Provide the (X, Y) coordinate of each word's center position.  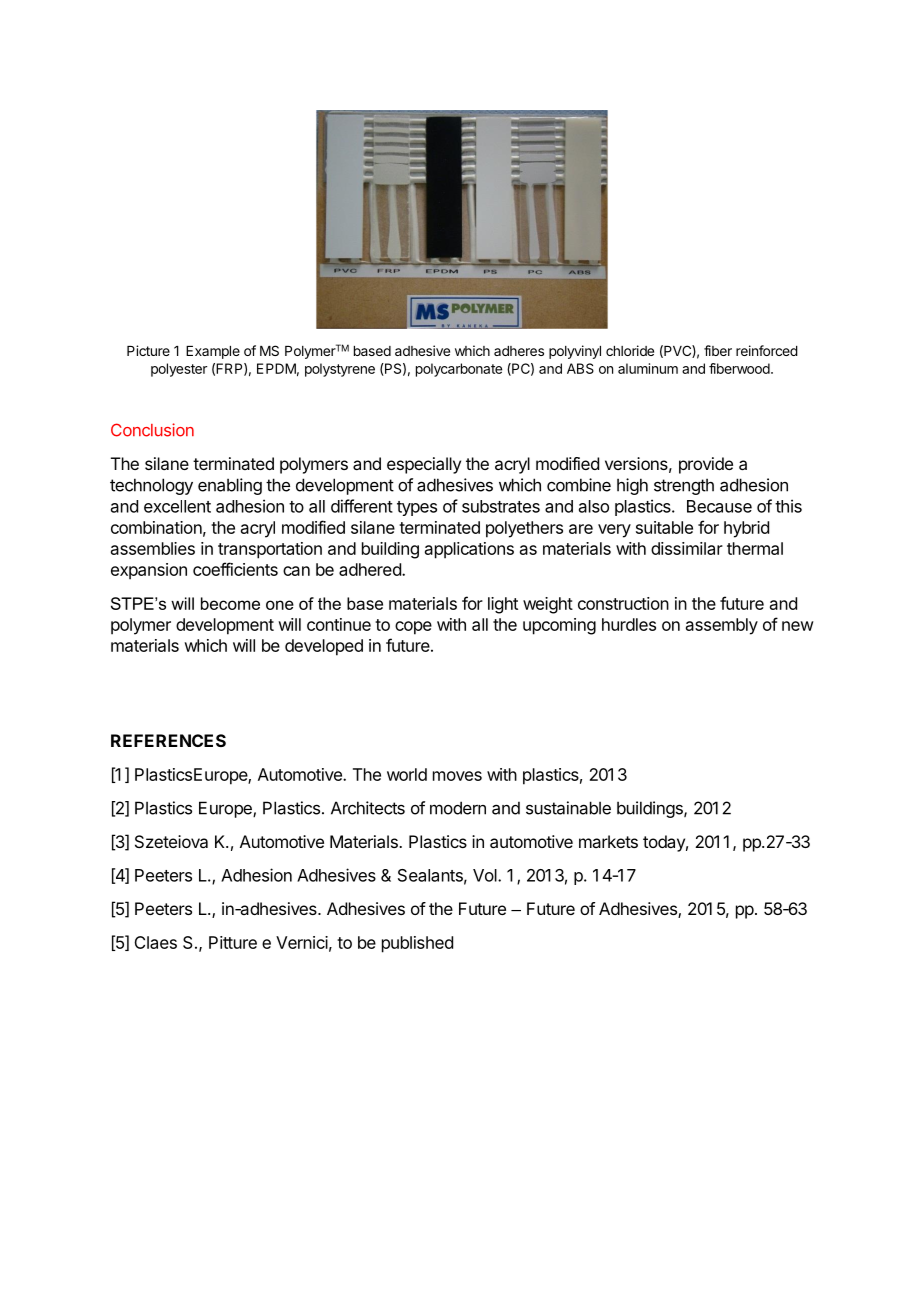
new (798, 626)
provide (706, 465)
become (230, 603)
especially (424, 465)
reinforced (767, 350)
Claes (155, 942)
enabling (230, 486)
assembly (722, 626)
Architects (368, 808)
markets (608, 841)
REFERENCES (168, 740)
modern (458, 808)
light (503, 605)
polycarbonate (459, 370)
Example (213, 352)
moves (457, 776)
